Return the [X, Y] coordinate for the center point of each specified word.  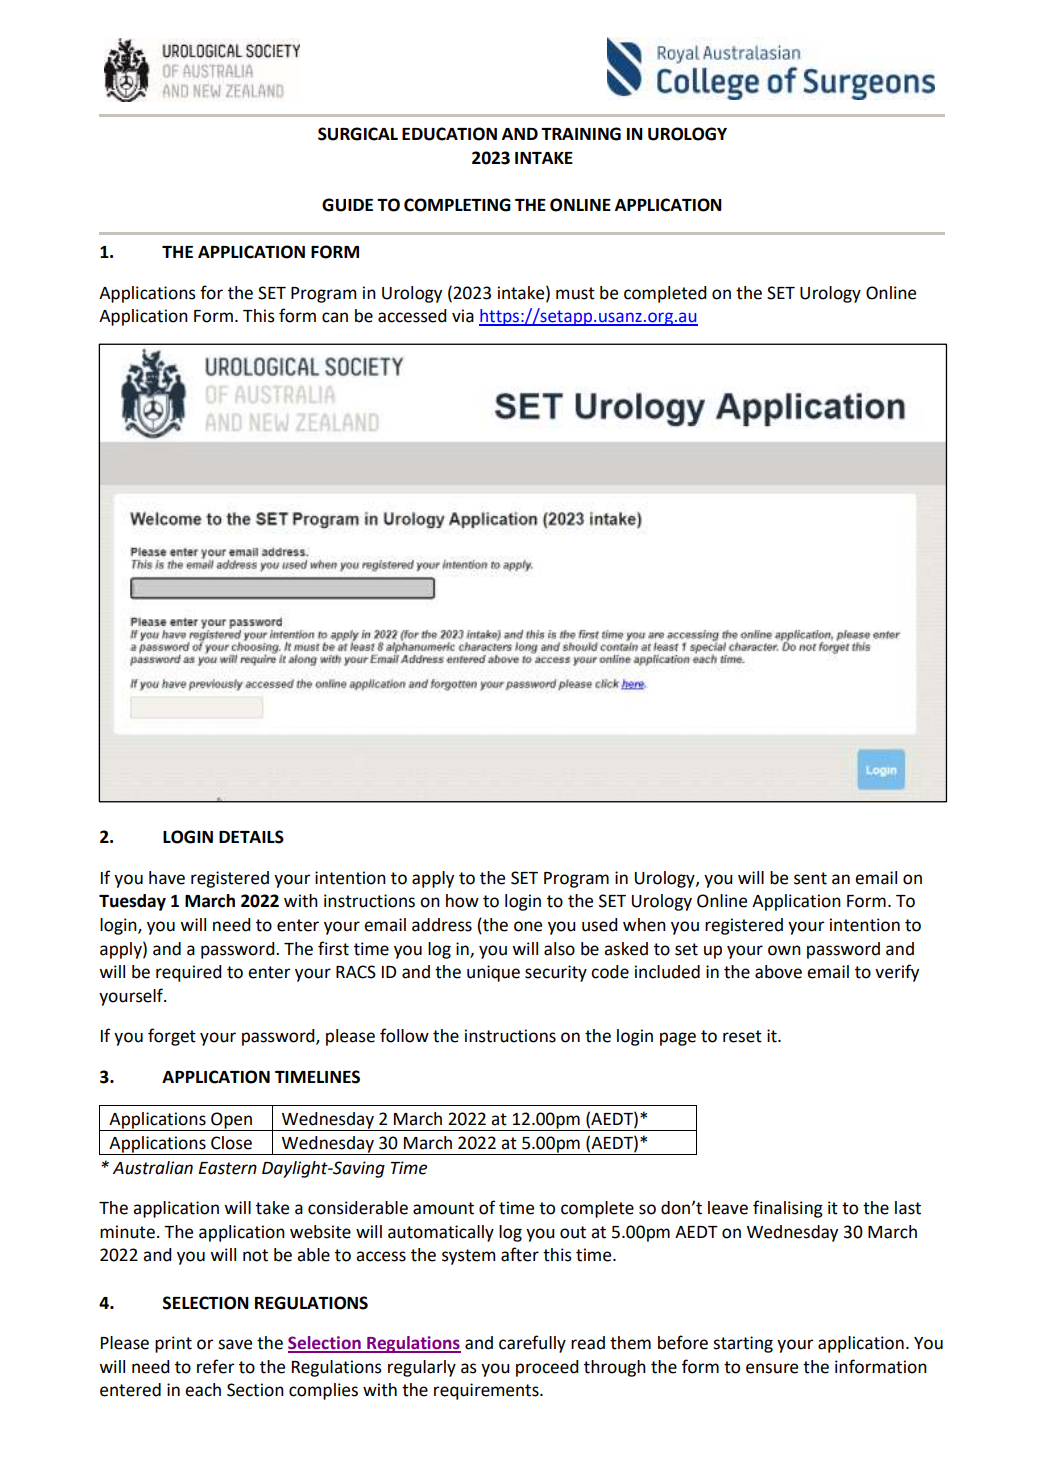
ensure [772, 1368]
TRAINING [581, 134]
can [335, 317]
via [463, 316]
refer [216, 1366]
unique [493, 973]
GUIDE [347, 205]
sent [810, 878]
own [784, 950]
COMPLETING [457, 205]
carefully [532, 1344]
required [189, 973]
